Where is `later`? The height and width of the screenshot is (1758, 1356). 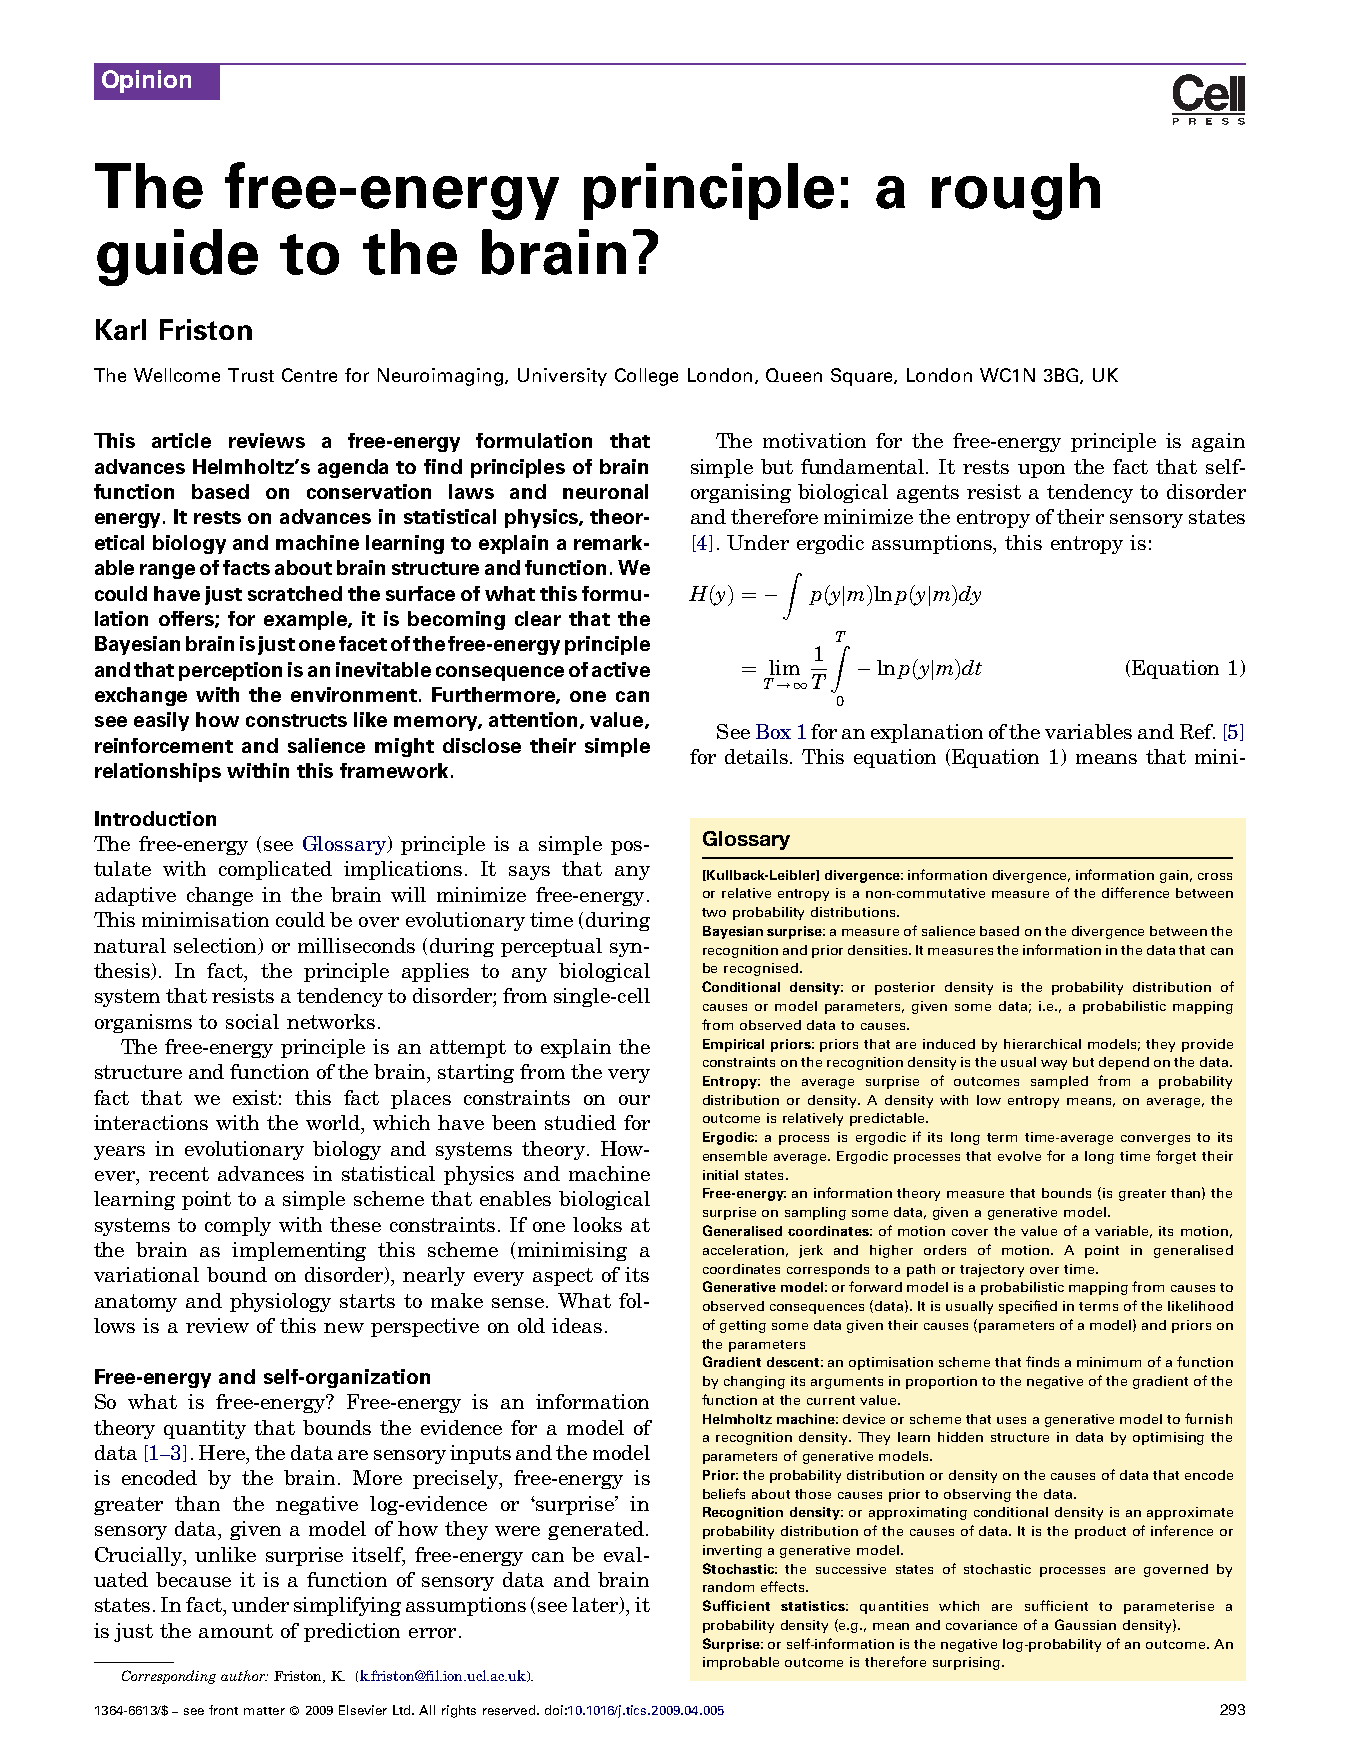 later is located at coordinates (596, 1605).
